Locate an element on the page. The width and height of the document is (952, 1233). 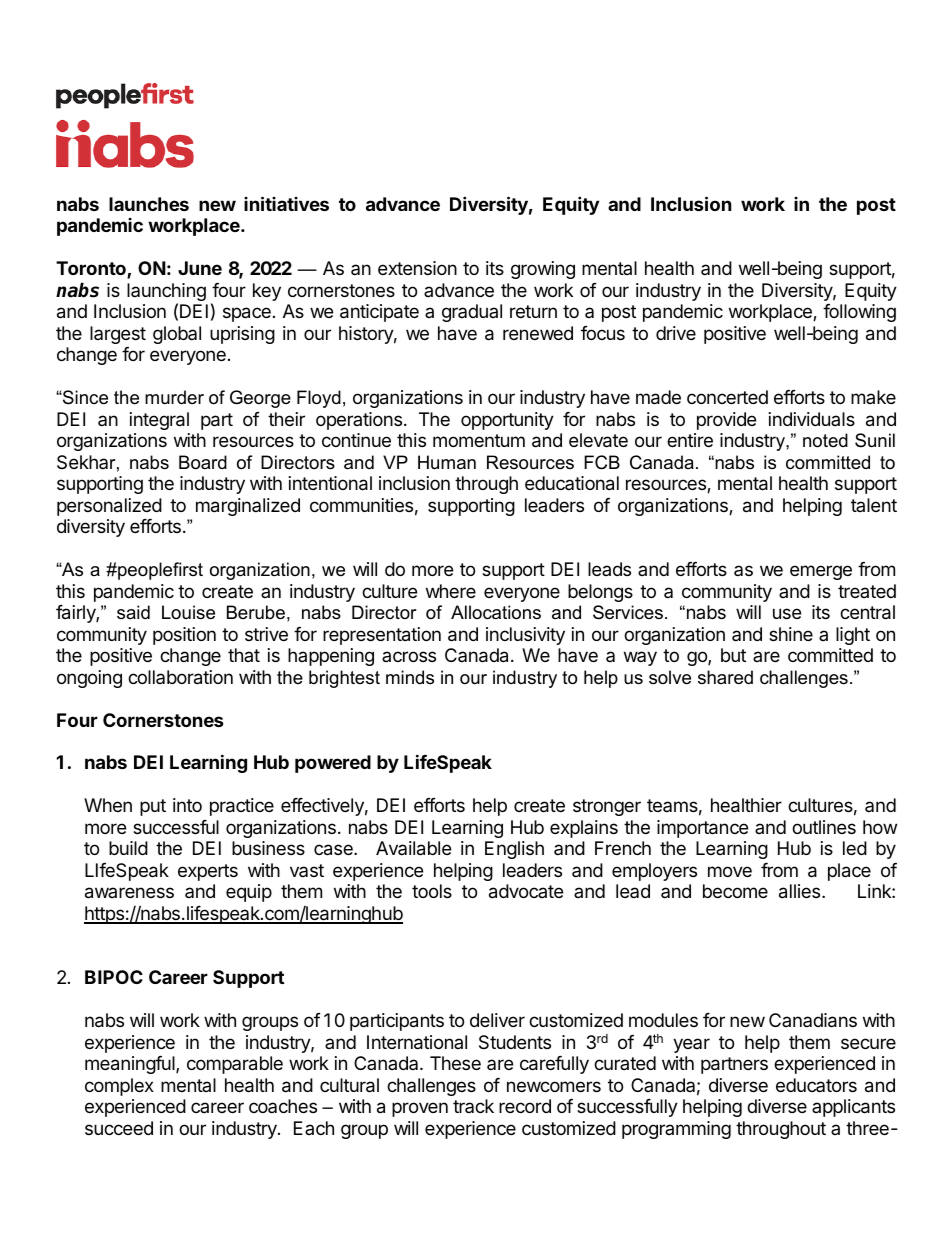
growing is located at coordinates (543, 270).
